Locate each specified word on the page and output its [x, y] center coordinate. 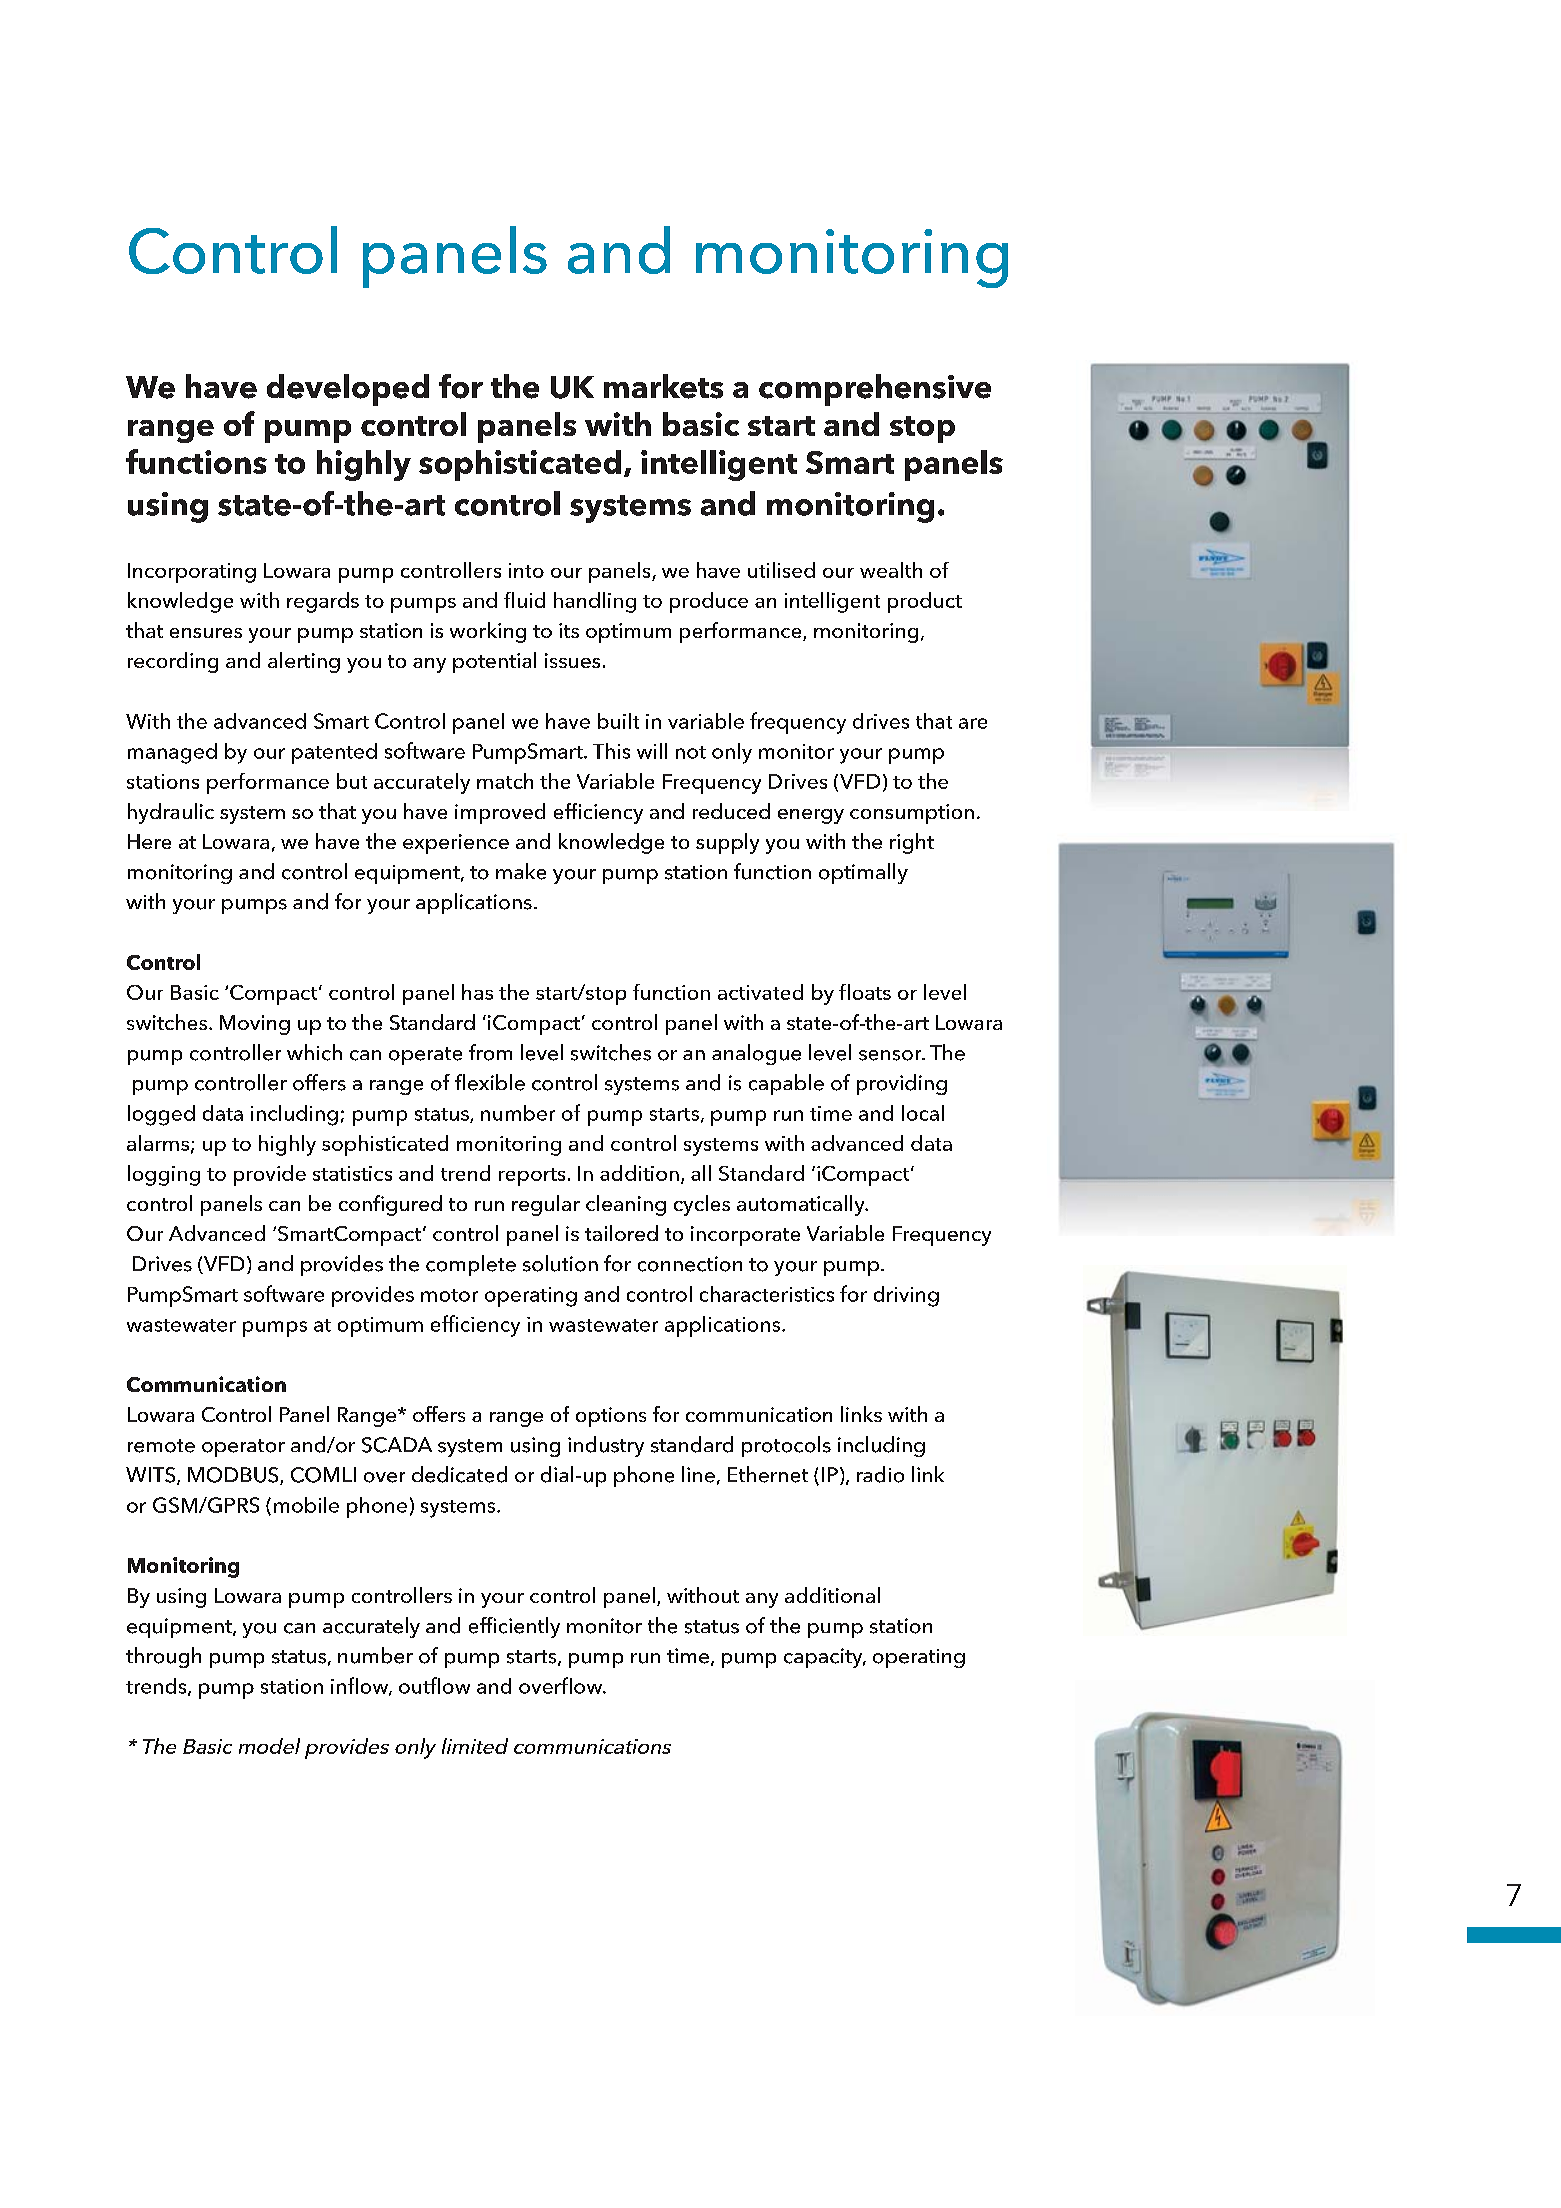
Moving [255, 1025]
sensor [891, 1055]
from [490, 1052]
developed [348, 390]
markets [663, 386]
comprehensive [875, 390]
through [163, 1657]
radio [880, 1474]
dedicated [459, 1474]
